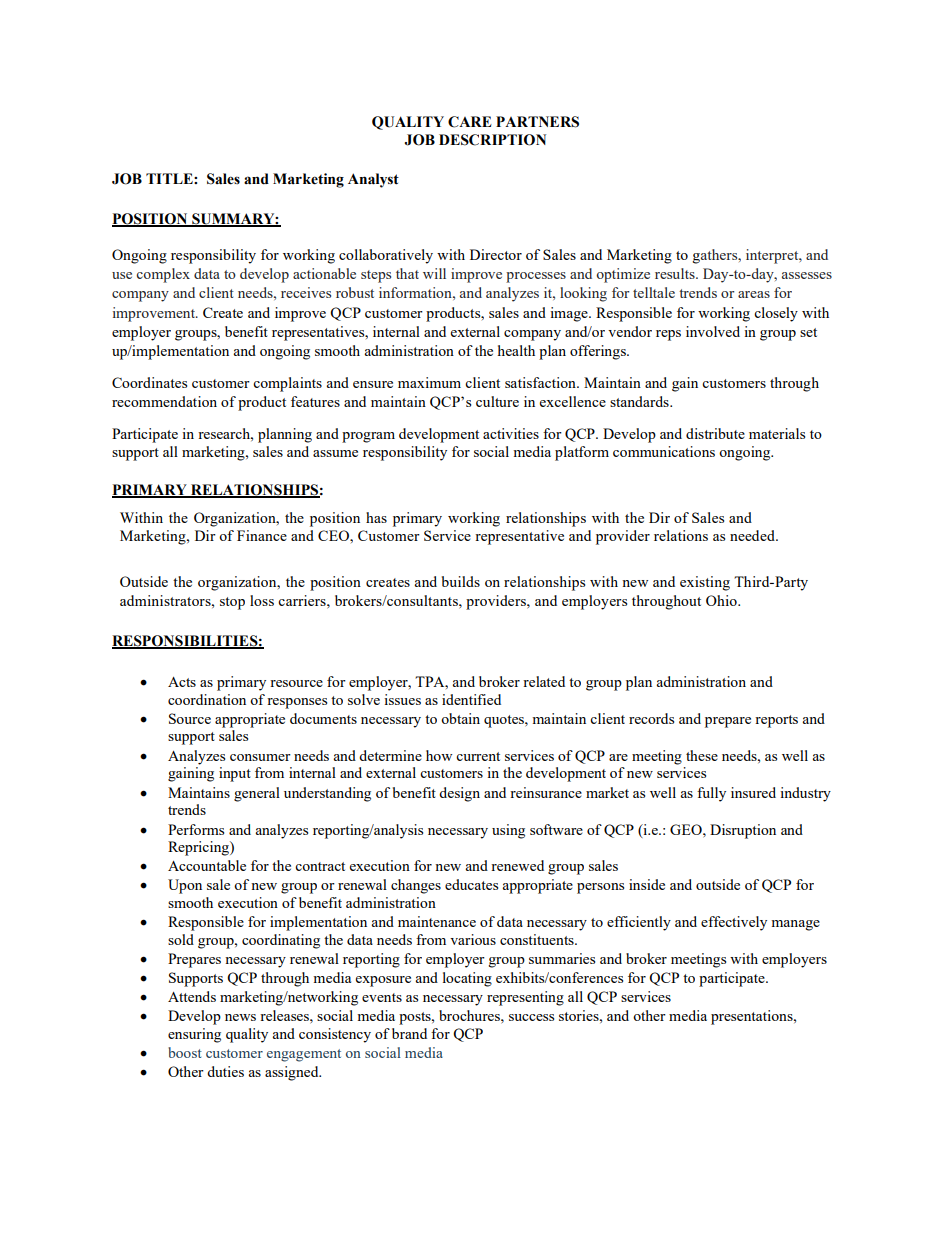  I want to click on Analyst, so click(373, 180).
